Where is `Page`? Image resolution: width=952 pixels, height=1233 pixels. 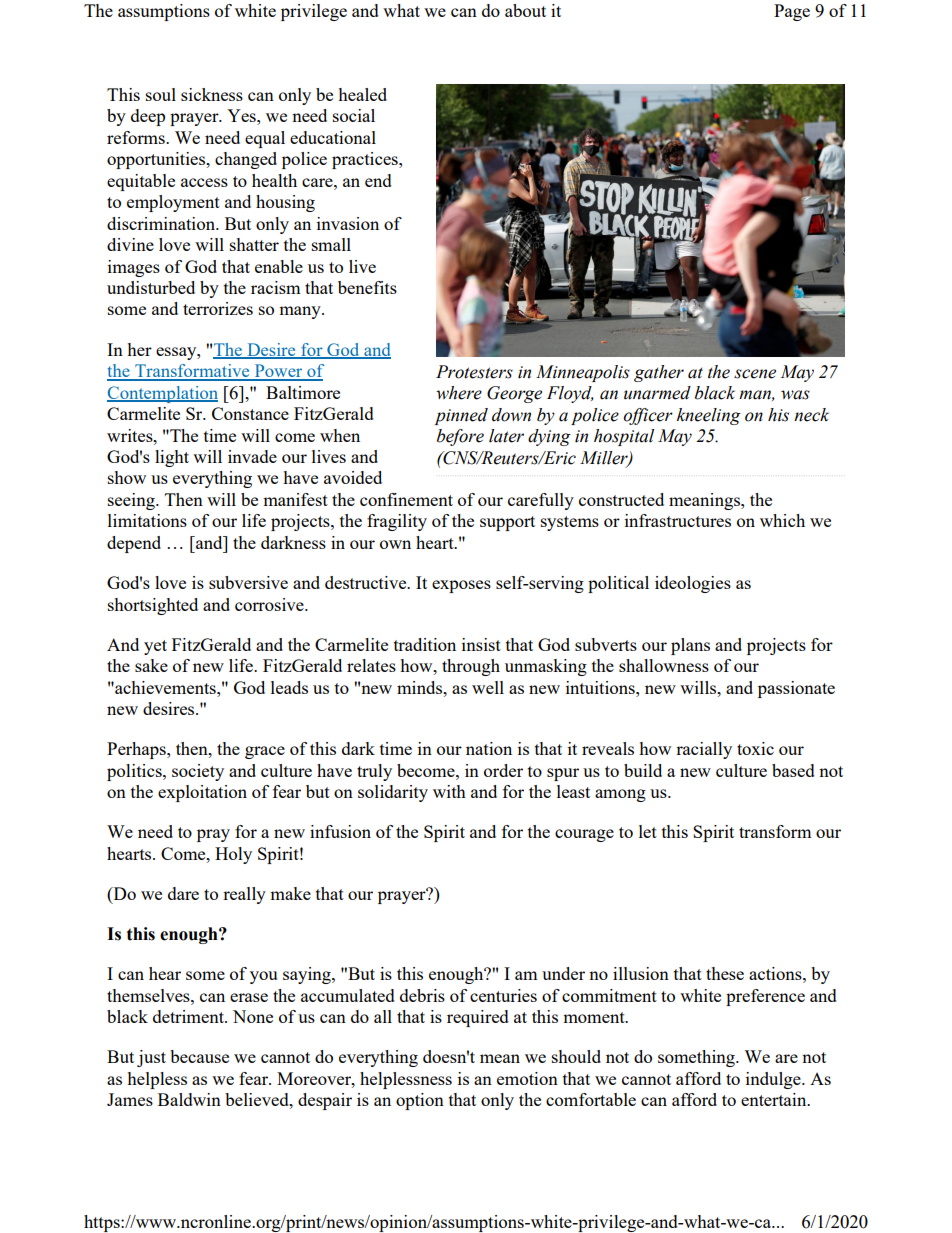 Page is located at coordinates (792, 12).
